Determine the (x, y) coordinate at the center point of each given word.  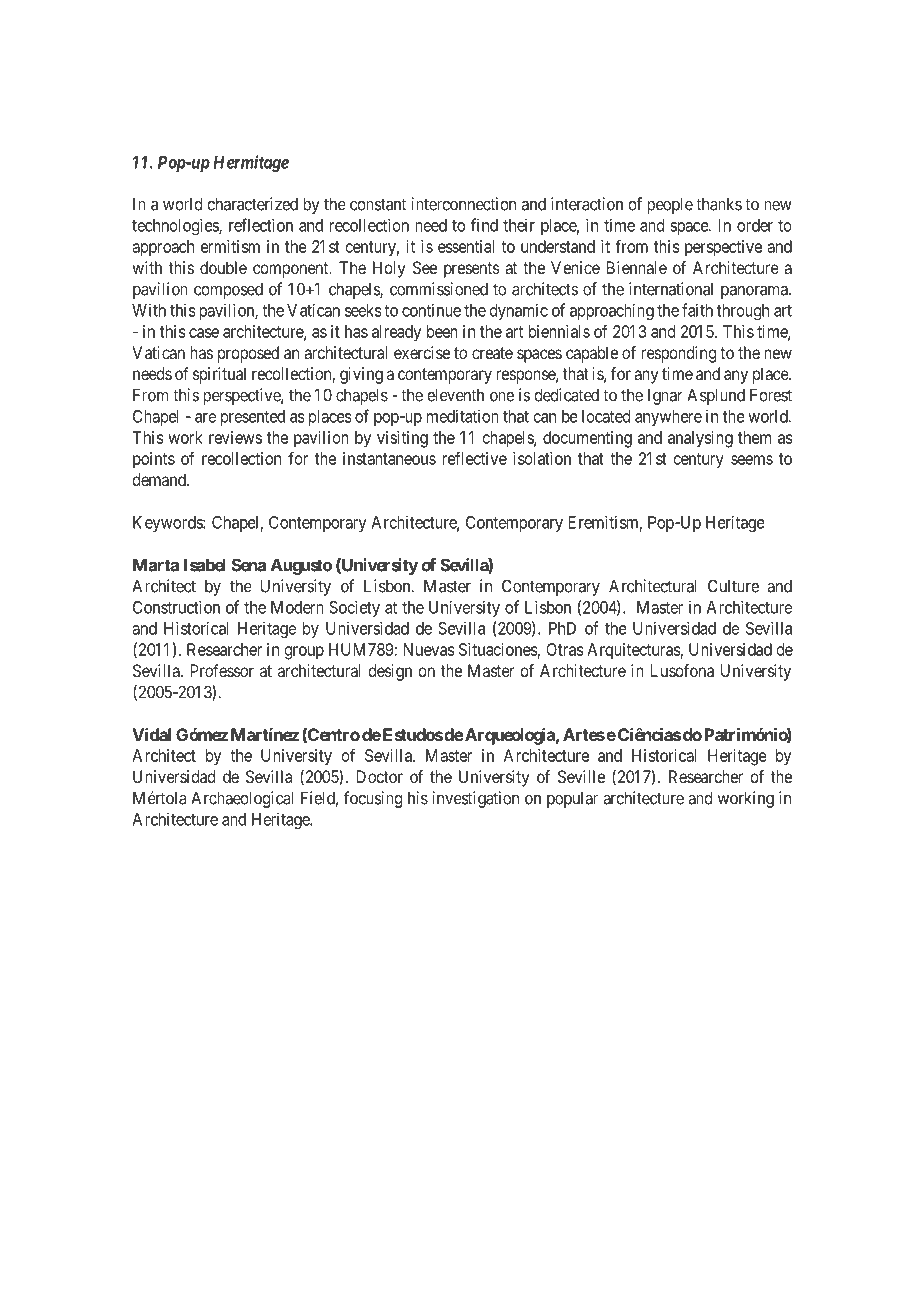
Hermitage (251, 163)
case (204, 333)
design (390, 672)
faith (697, 310)
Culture (733, 586)
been (442, 331)
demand (160, 479)
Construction (176, 607)
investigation (475, 799)
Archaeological (242, 799)
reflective (475, 458)
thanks (719, 204)
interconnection (463, 204)
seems (752, 460)
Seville (581, 776)
